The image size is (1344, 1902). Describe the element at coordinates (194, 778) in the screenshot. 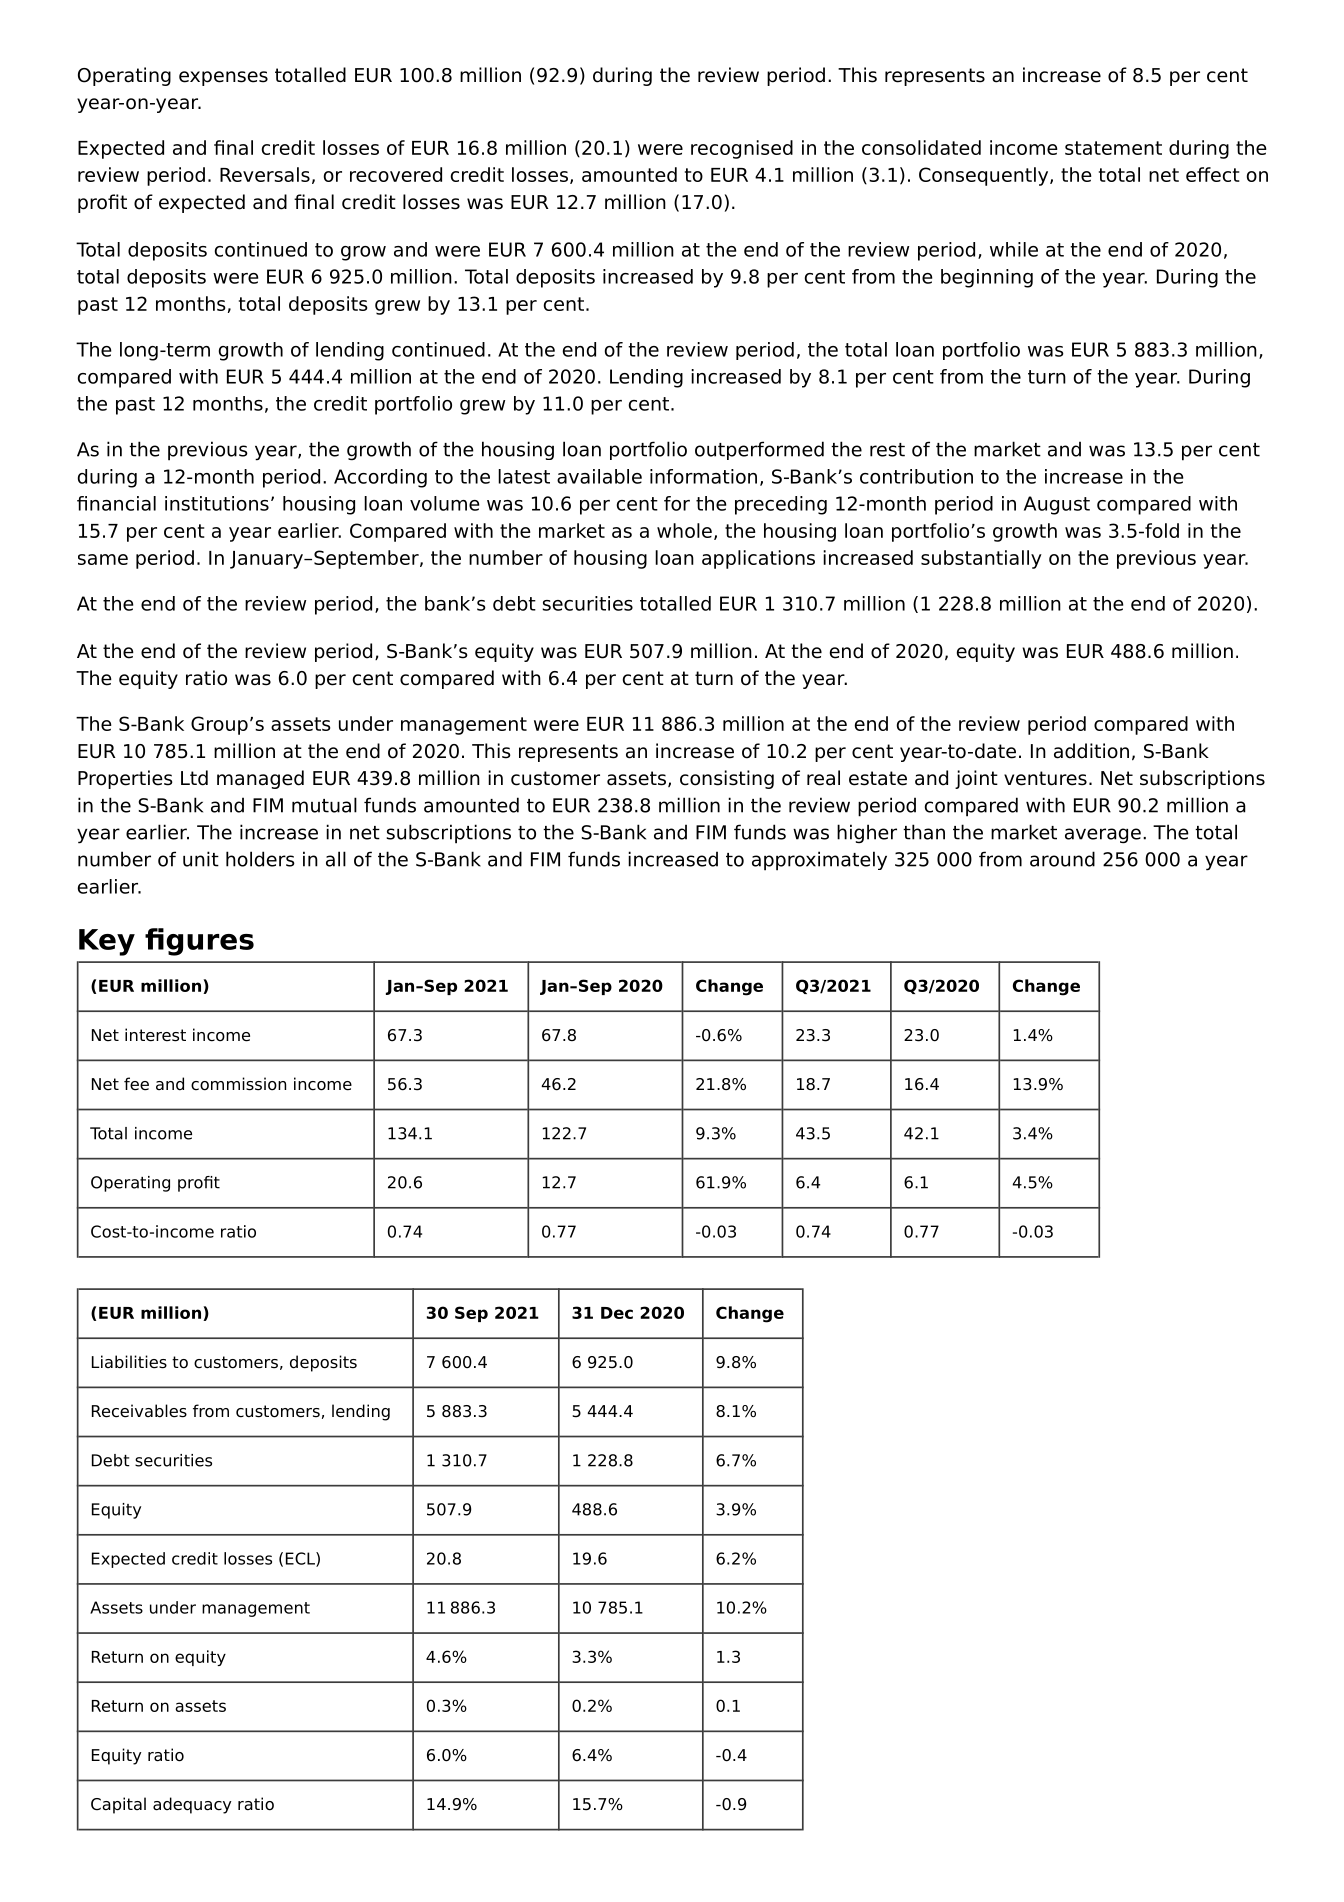

I see `Ltd` at that location.
